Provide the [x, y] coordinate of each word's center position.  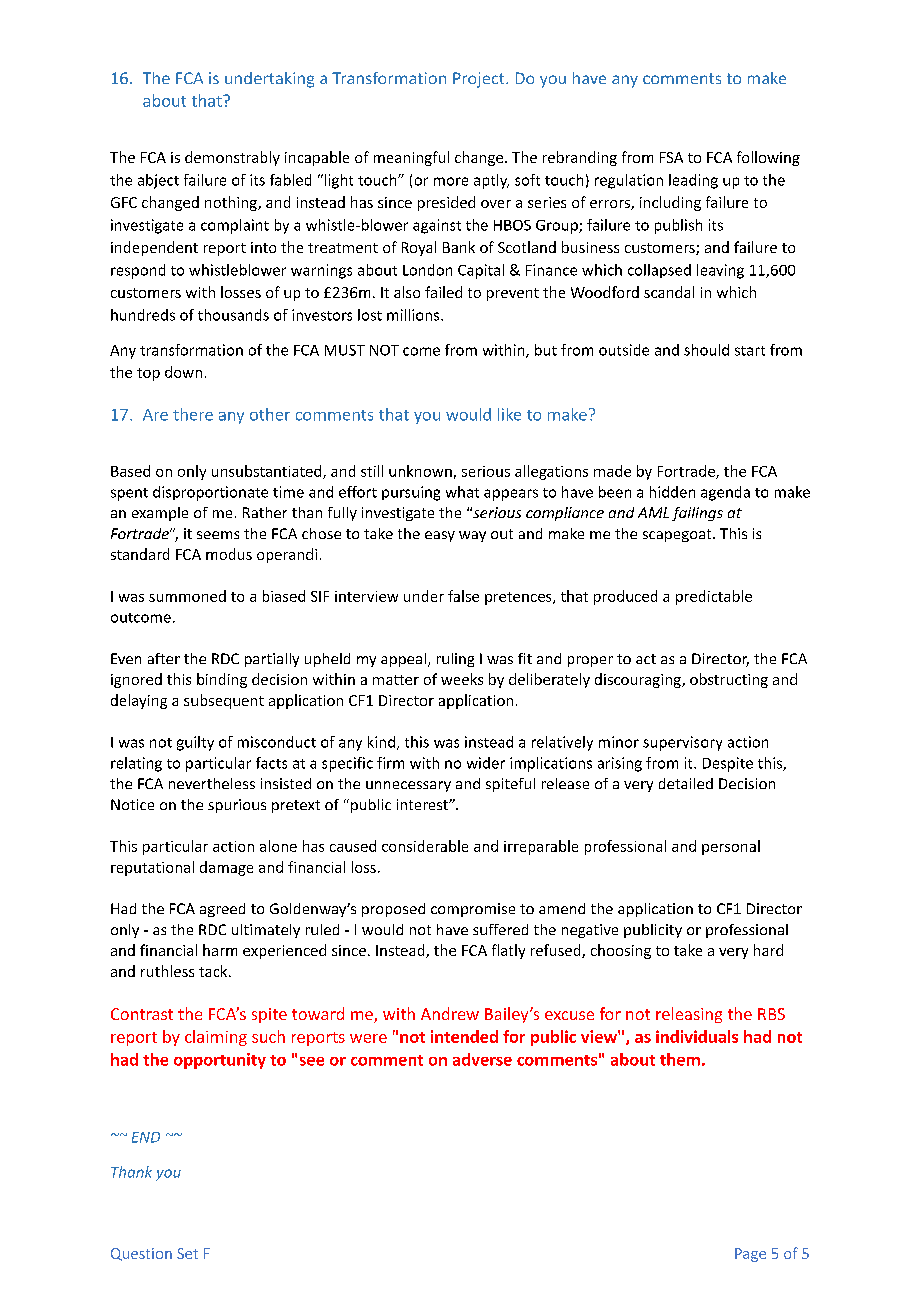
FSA [671, 157]
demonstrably [232, 158]
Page [750, 1255]
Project [480, 80]
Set [187, 1253]
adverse [482, 1059]
